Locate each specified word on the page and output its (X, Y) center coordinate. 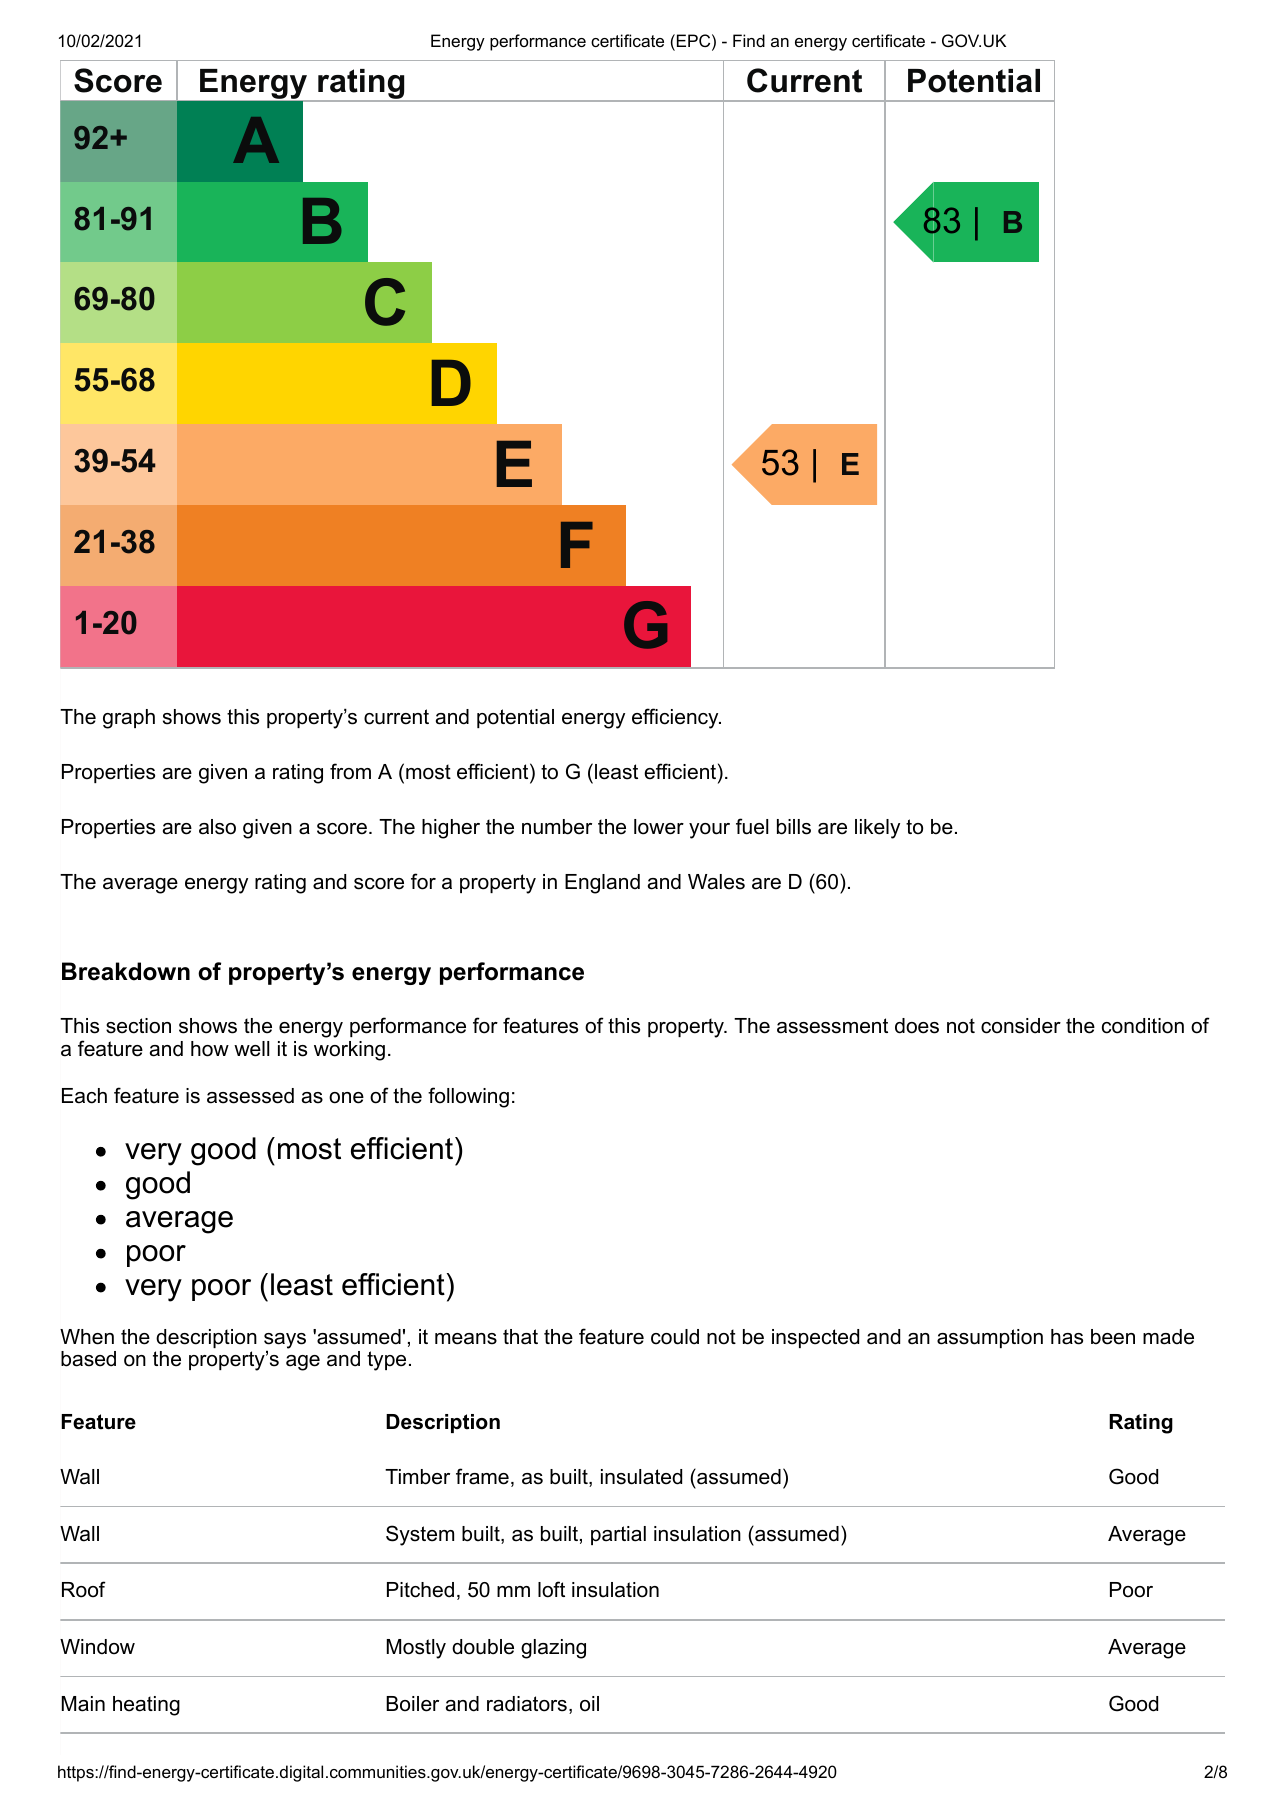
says (285, 1342)
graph (129, 719)
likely (877, 829)
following (468, 1097)
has (1067, 1337)
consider (1021, 1026)
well (251, 1049)
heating (146, 1706)
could (675, 1337)
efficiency (676, 718)
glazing (553, 1649)
